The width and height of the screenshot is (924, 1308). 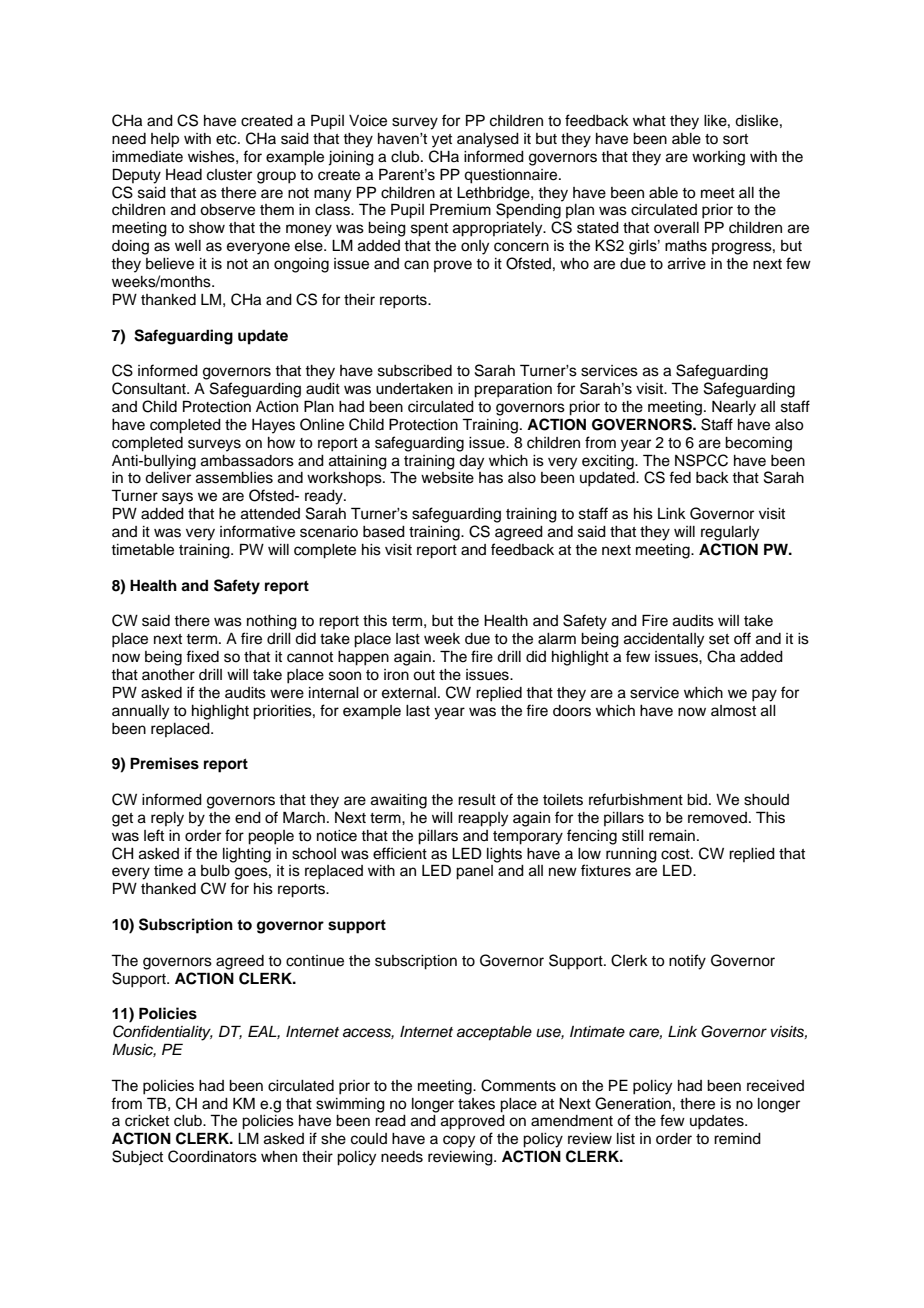 What do you see at coordinates (718, 158) in the screenshot?
I see `working` at bounding box center [718, 158].
